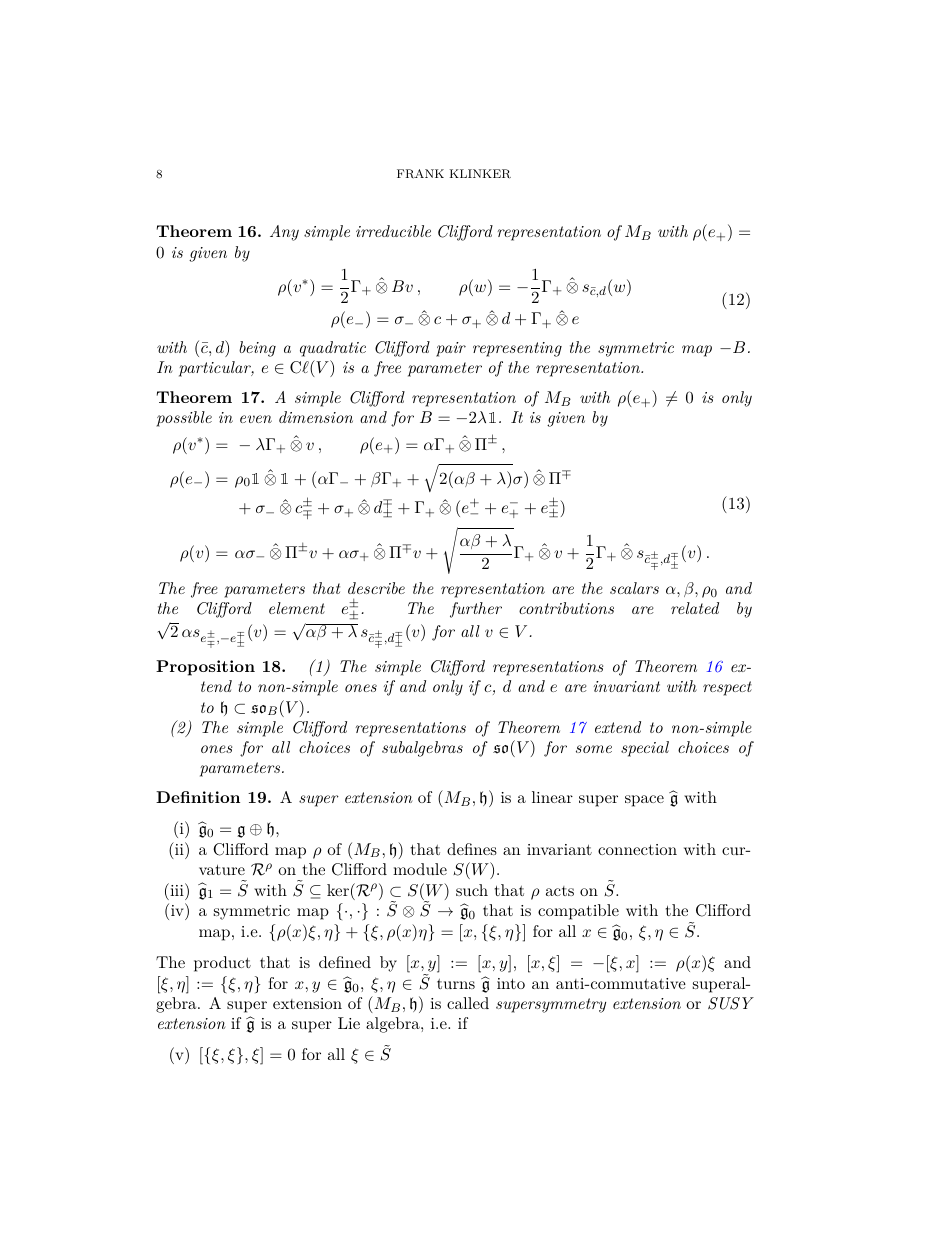 Image resolution: width=952 pixels, height=1233 pixels. I want to click on representing, so click(517, 349).
